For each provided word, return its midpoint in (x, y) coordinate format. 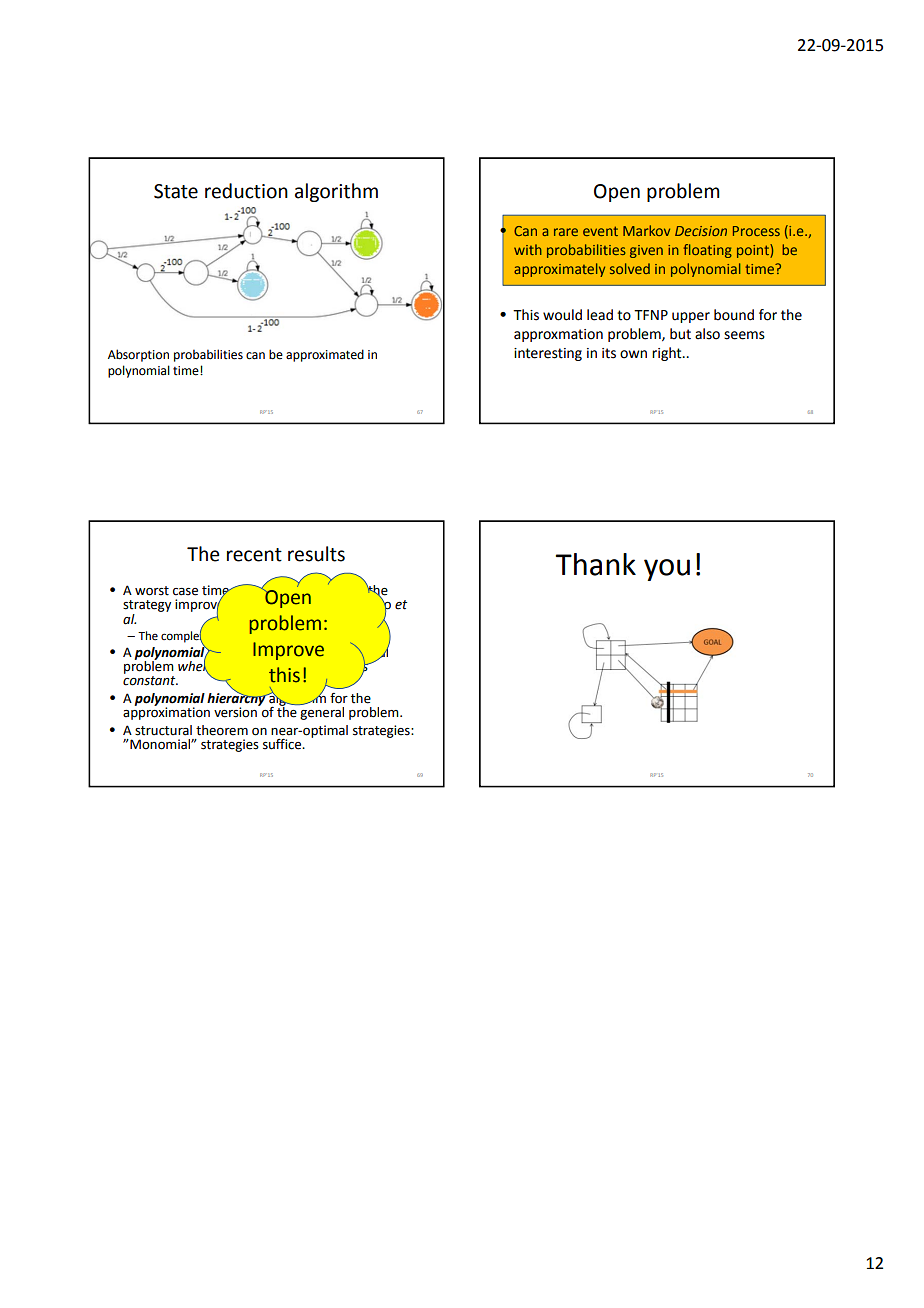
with (528, 249)
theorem (222, 730)
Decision (701, 231)
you (667, 570)
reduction (246, 191)
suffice (283, 744)
